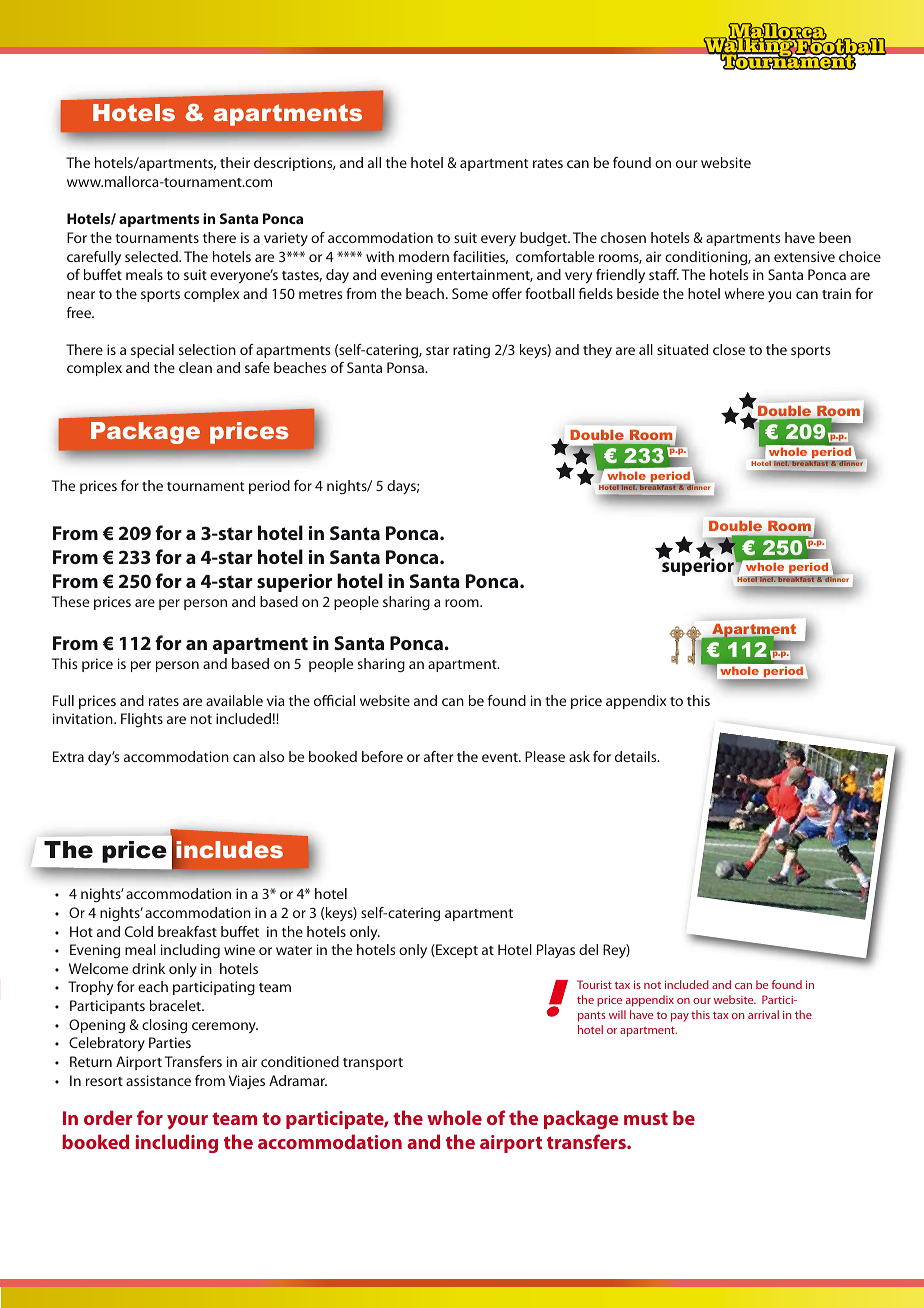  I want to click on Extra, so click(68, 756).
